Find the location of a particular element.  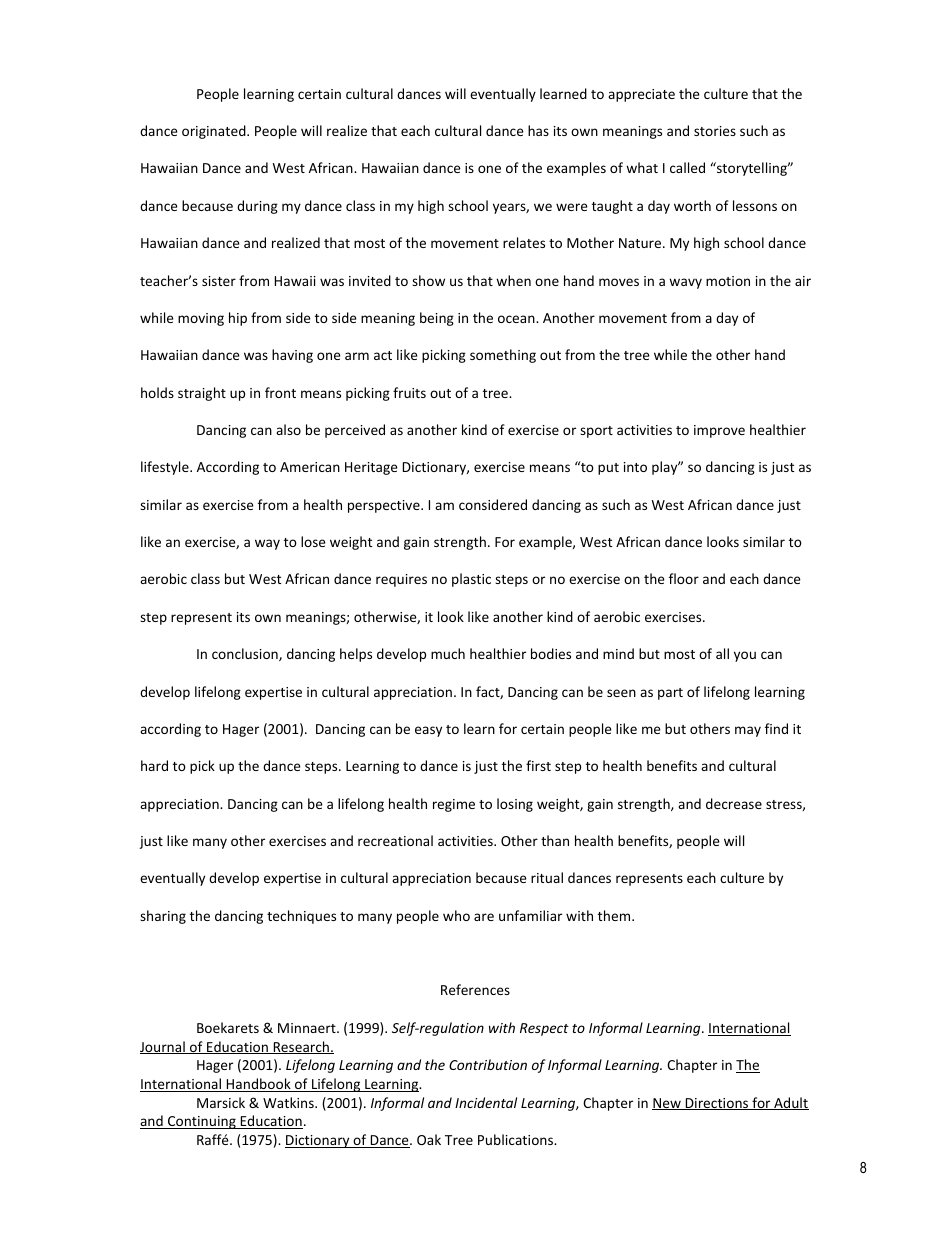

decrease is located at coordinates (734, 803).
